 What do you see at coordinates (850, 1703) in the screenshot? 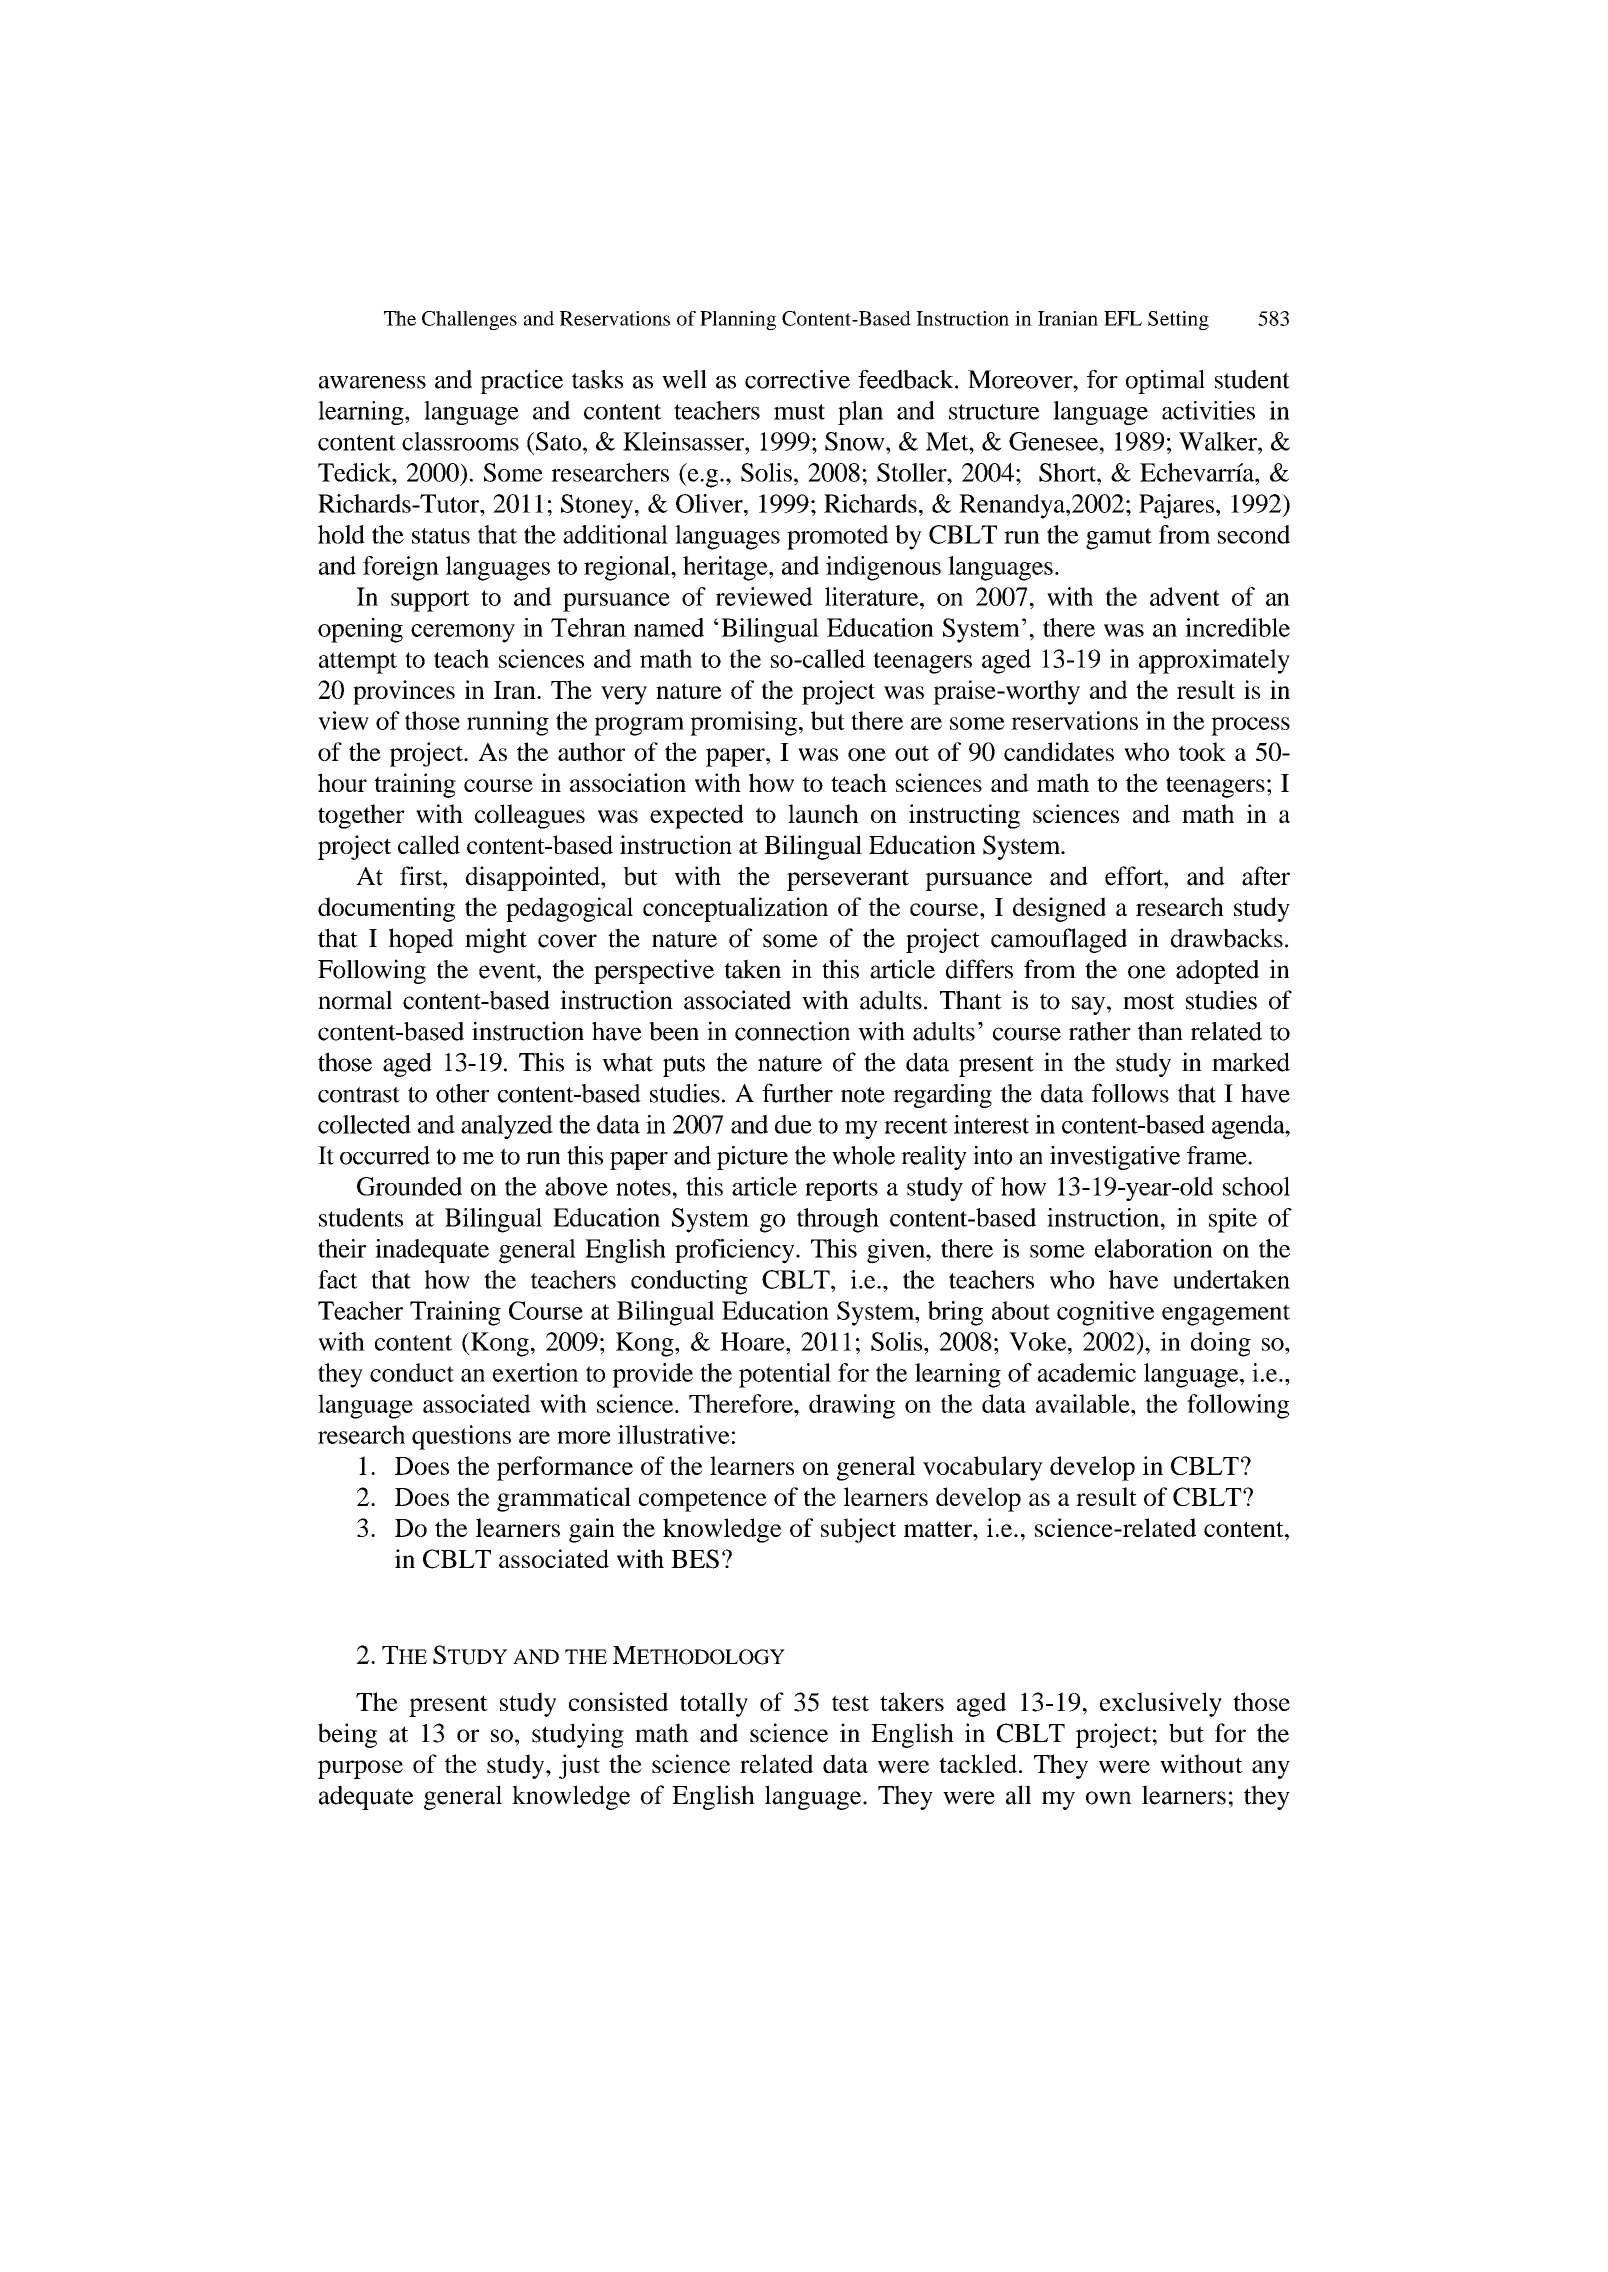
I see `test` at bounding box center [850, 1703].
